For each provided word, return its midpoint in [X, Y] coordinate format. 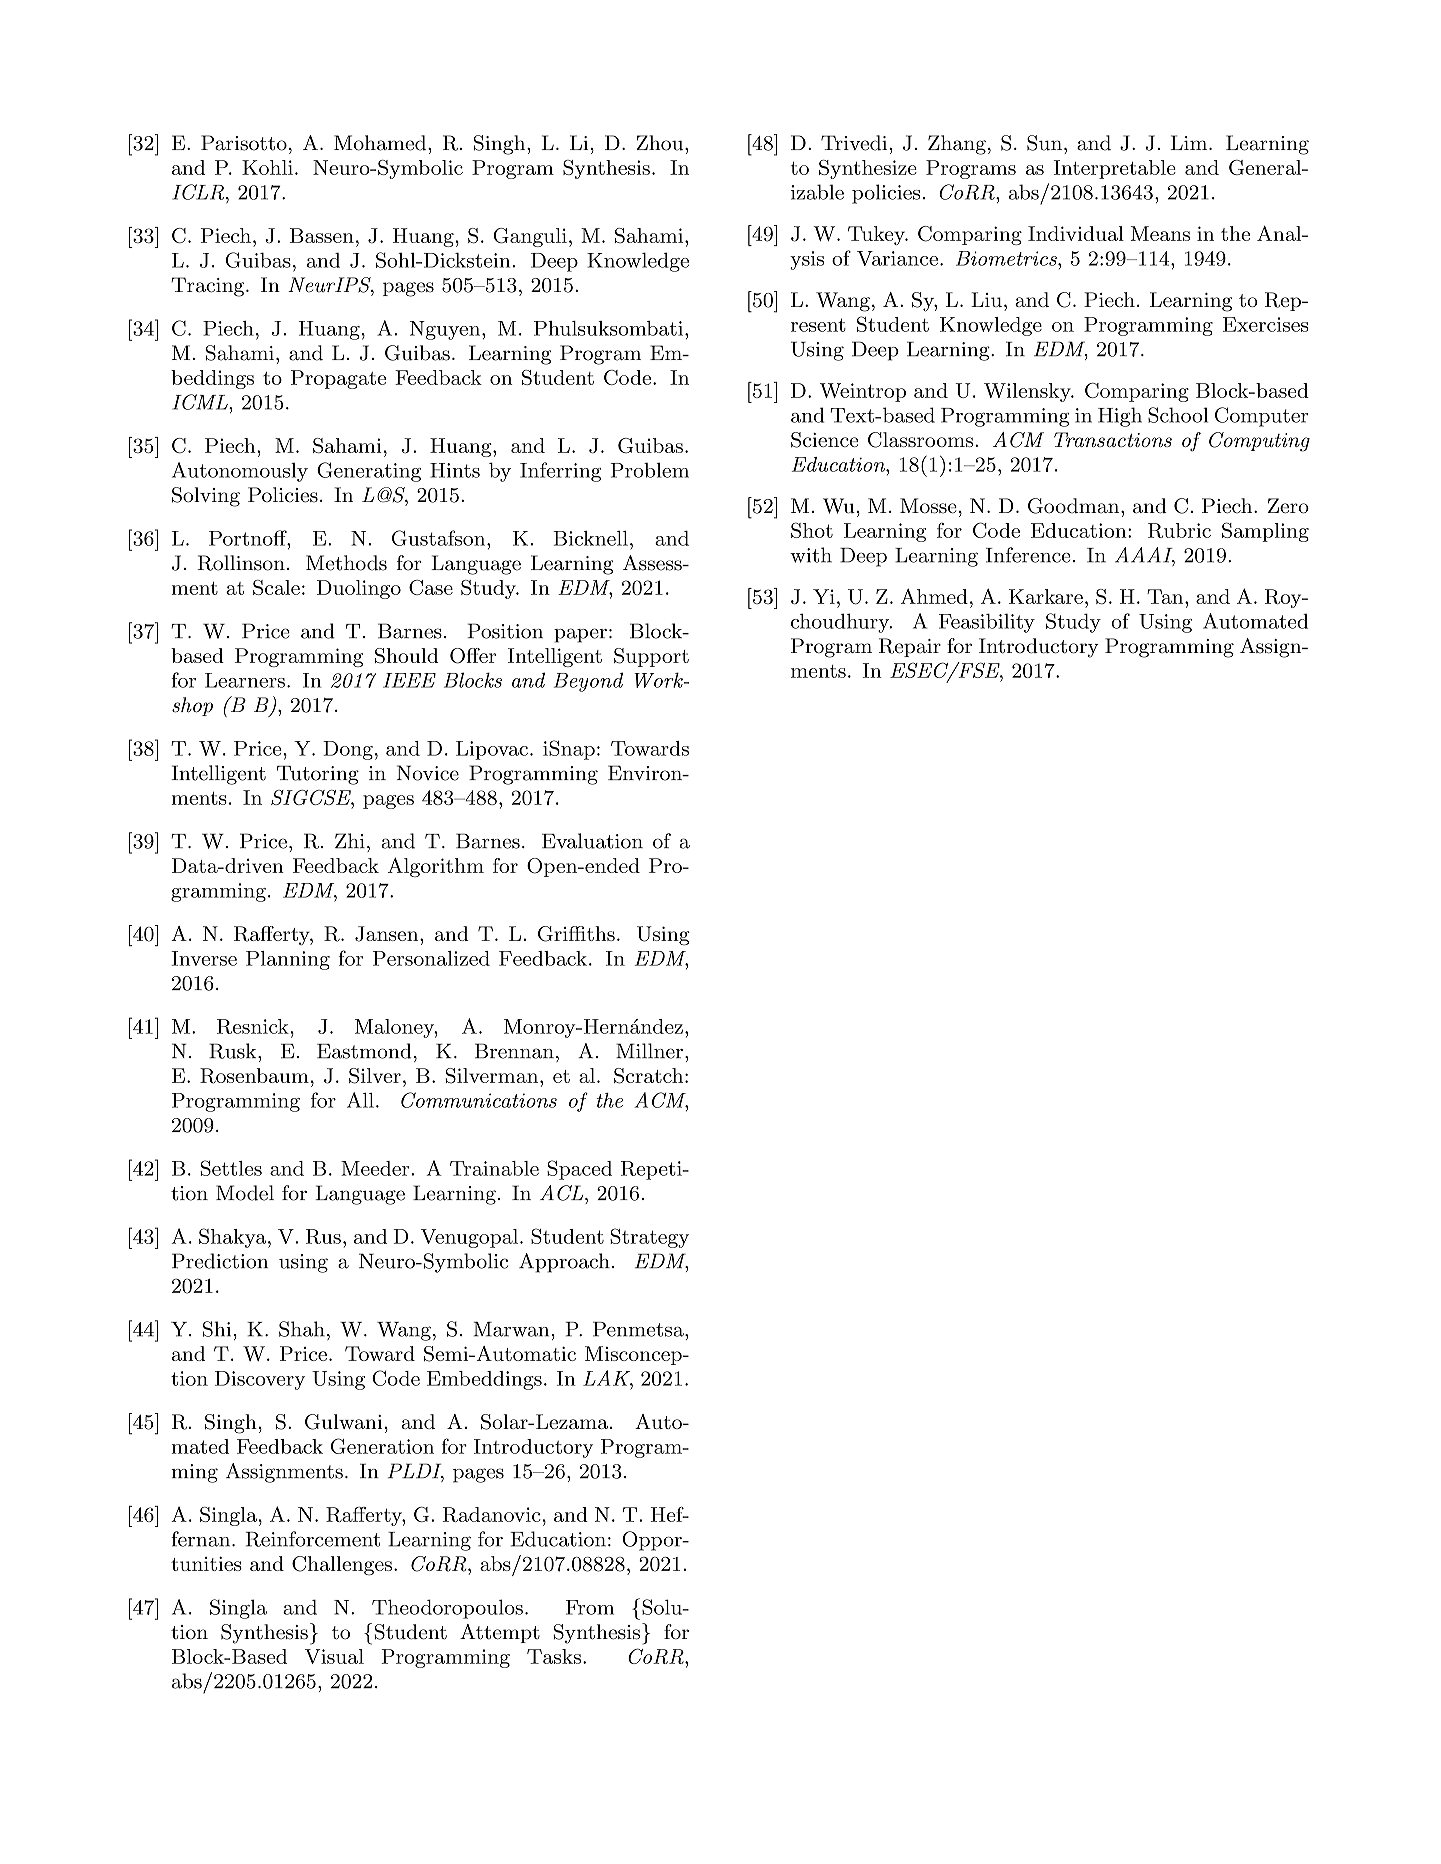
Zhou [659, 143]
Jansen [386, 934]
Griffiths [576, 934]
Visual [334, 1656]
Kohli [267, 167]
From [590, 1607]
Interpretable [1114, 169]
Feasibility [987, 623]
